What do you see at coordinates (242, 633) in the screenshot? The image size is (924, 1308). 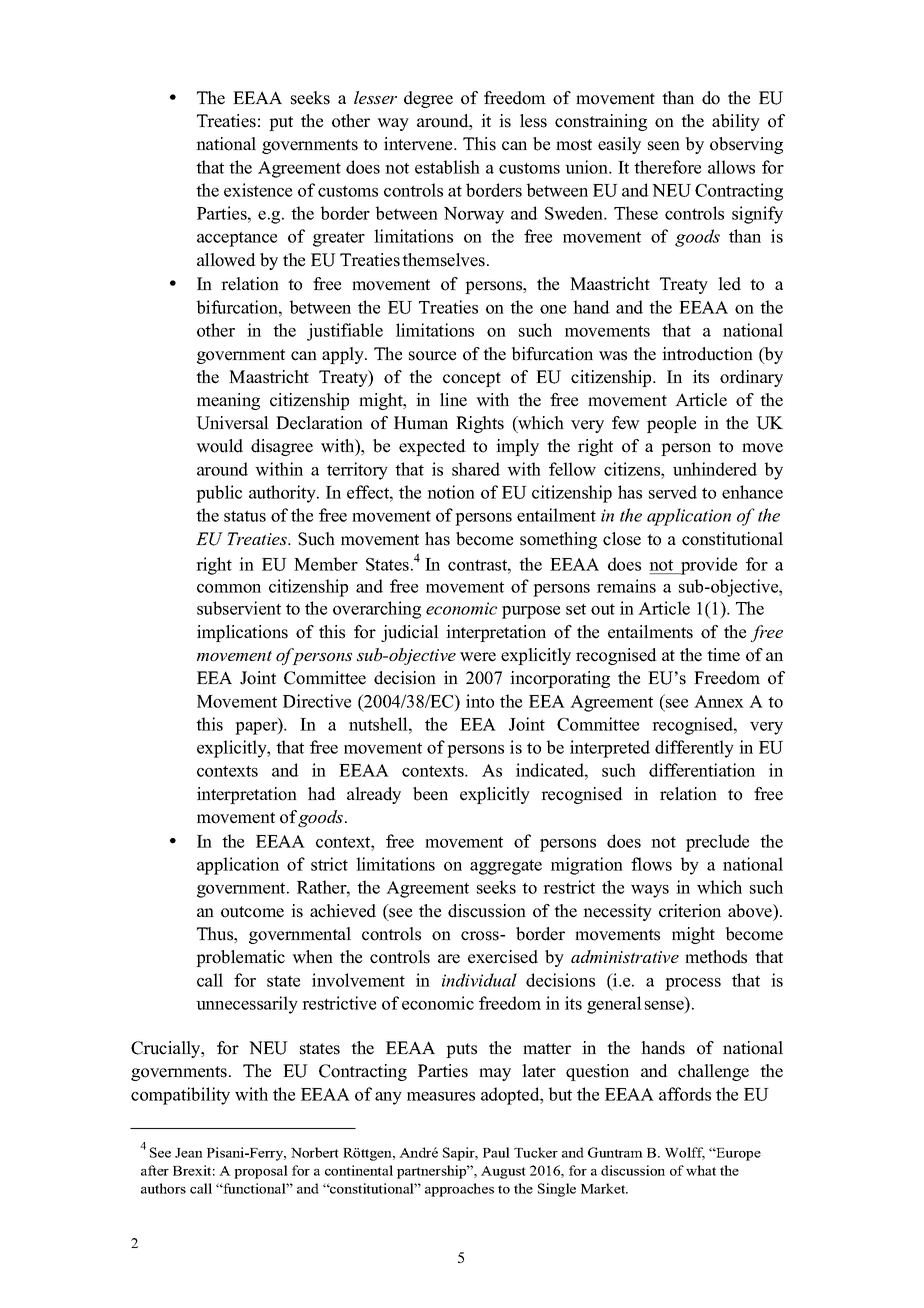 I see `implications` at bounding box center [242, 633].
